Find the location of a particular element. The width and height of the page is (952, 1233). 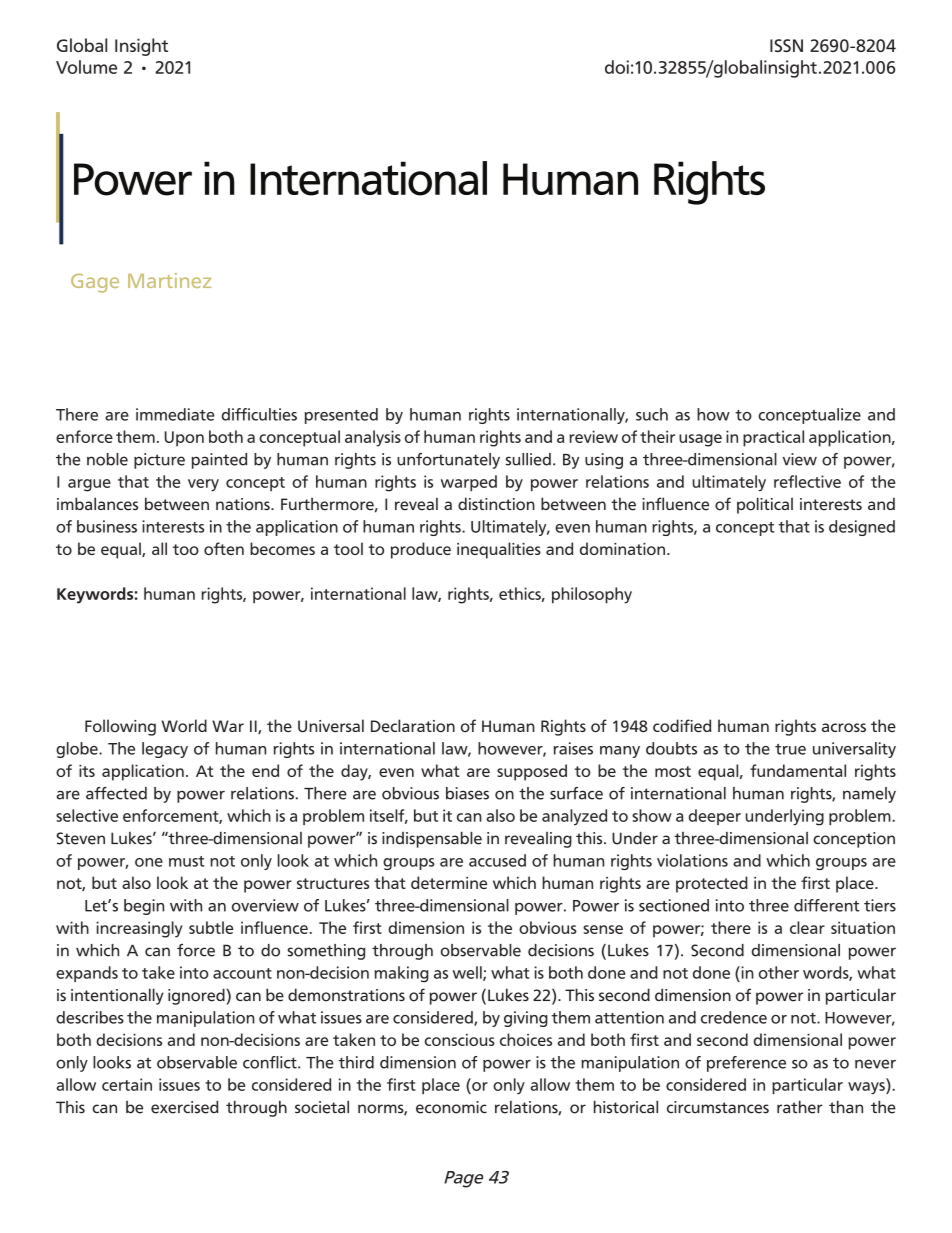

biases is located at coordinates (467, 793).
